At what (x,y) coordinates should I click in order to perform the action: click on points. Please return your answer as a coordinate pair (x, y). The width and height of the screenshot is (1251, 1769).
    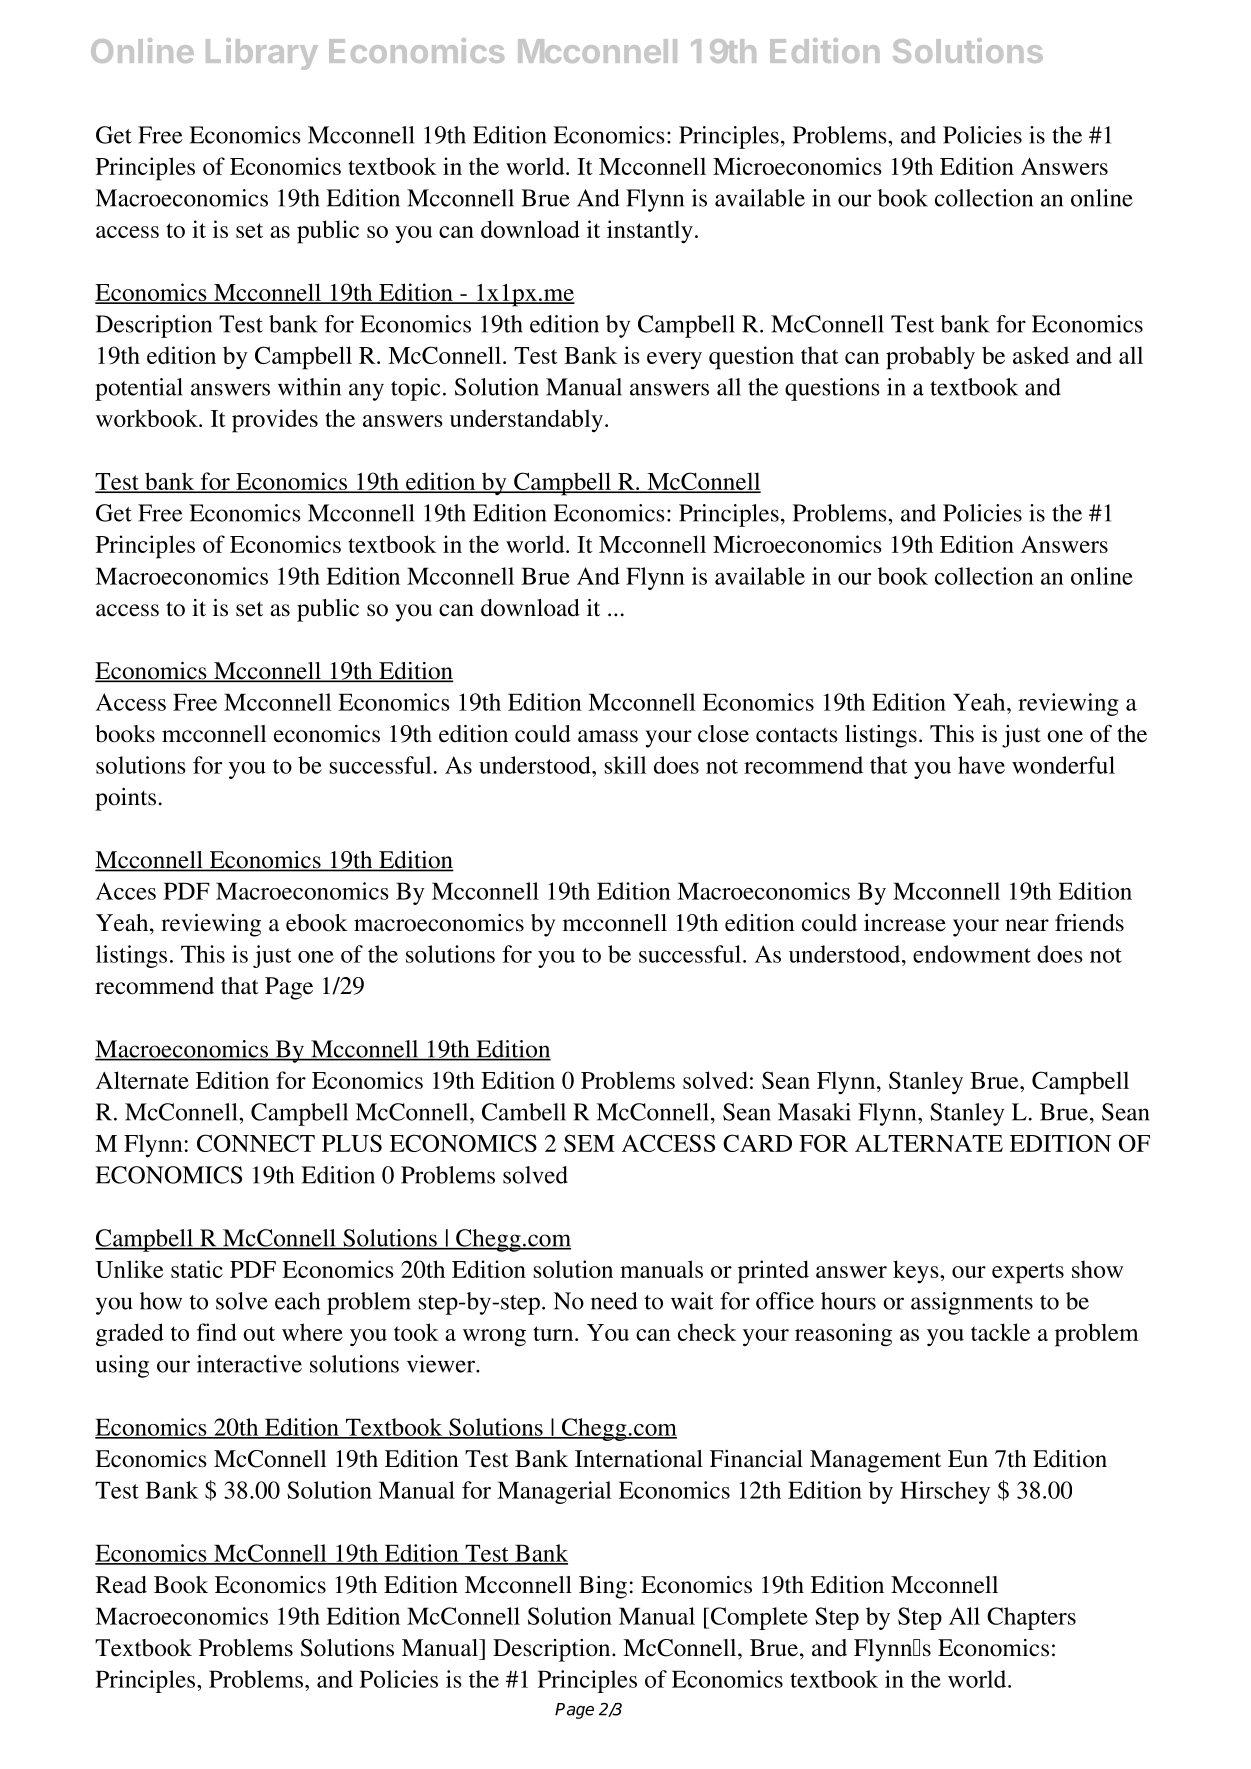
    Looking at the image, I should click on (125, 799).
